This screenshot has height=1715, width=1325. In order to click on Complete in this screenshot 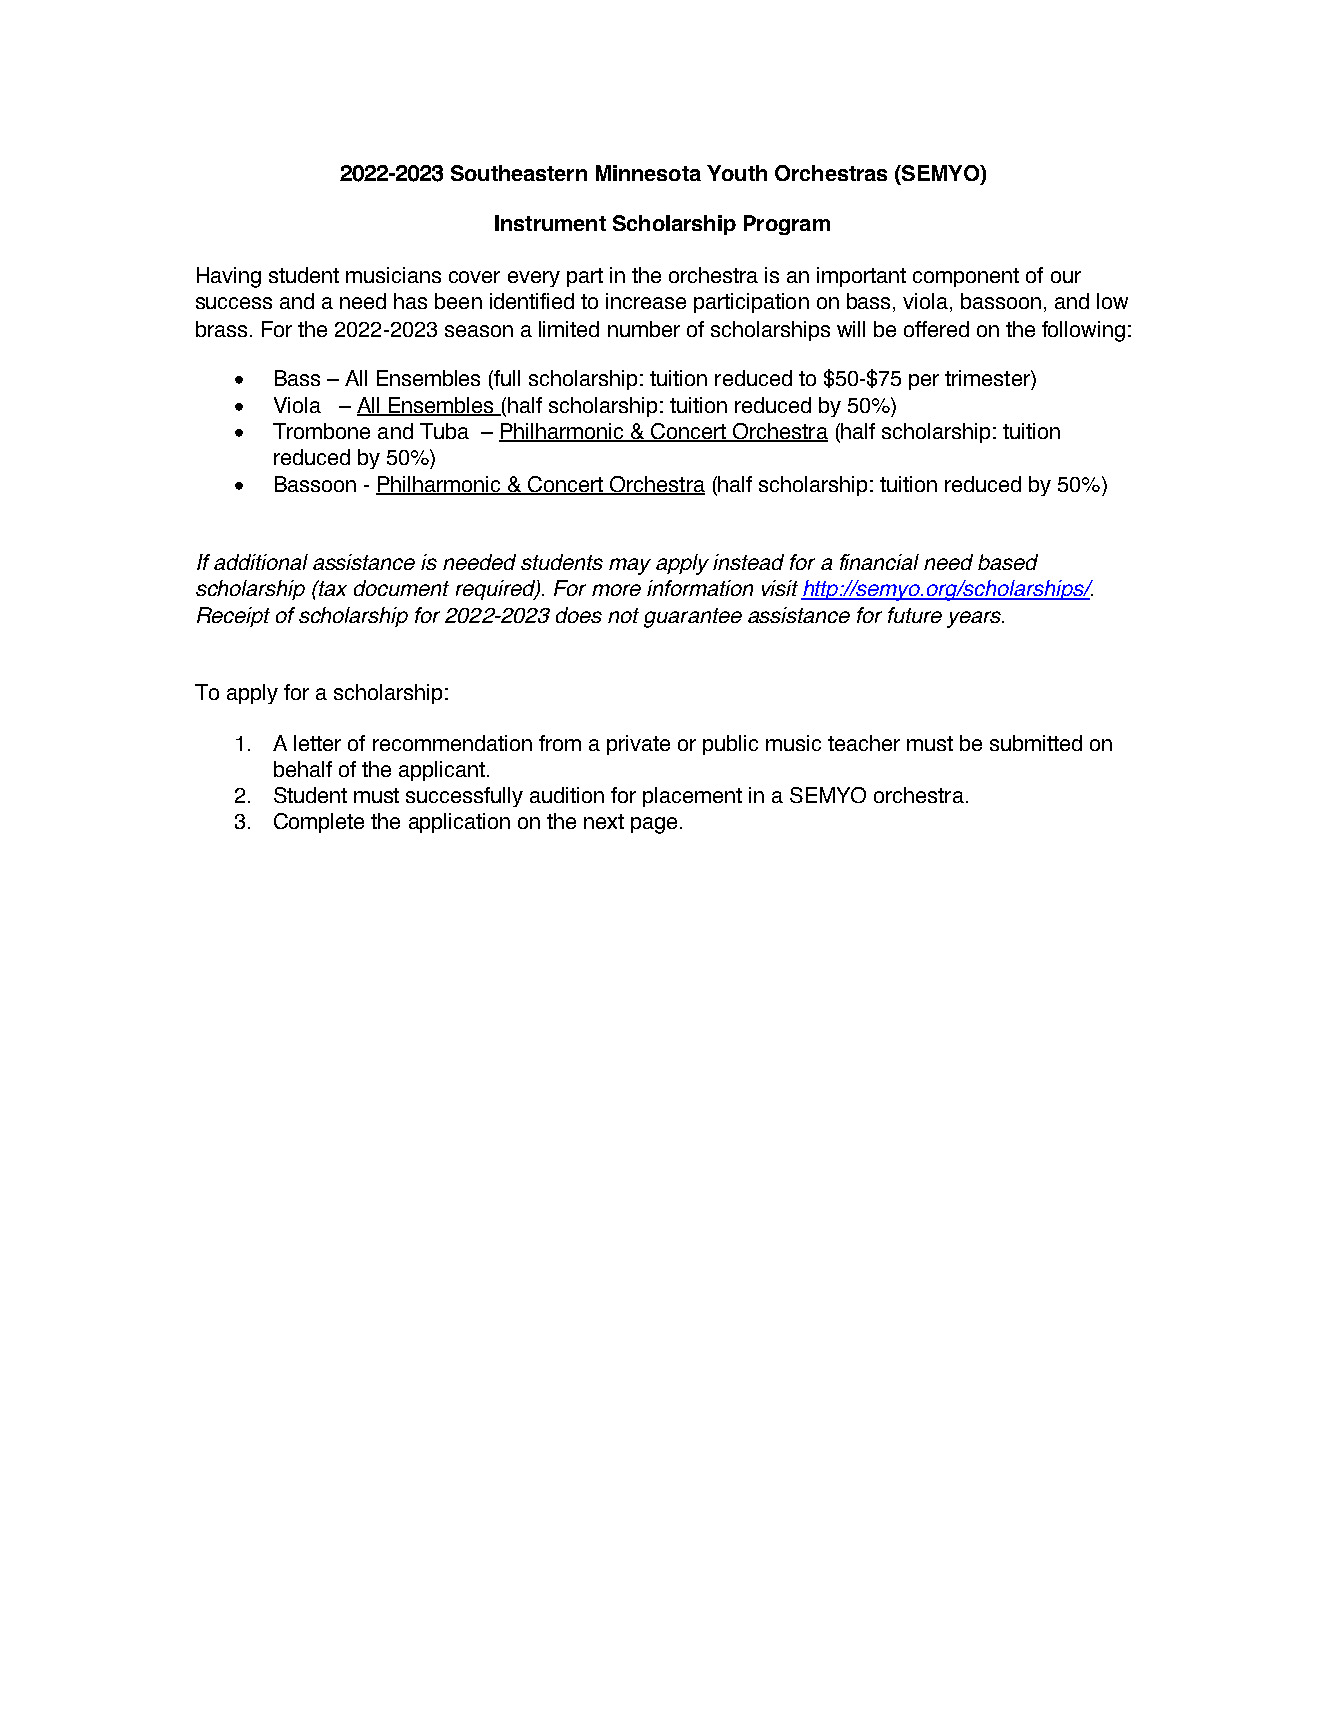, I will do `click(319, 823)`.
